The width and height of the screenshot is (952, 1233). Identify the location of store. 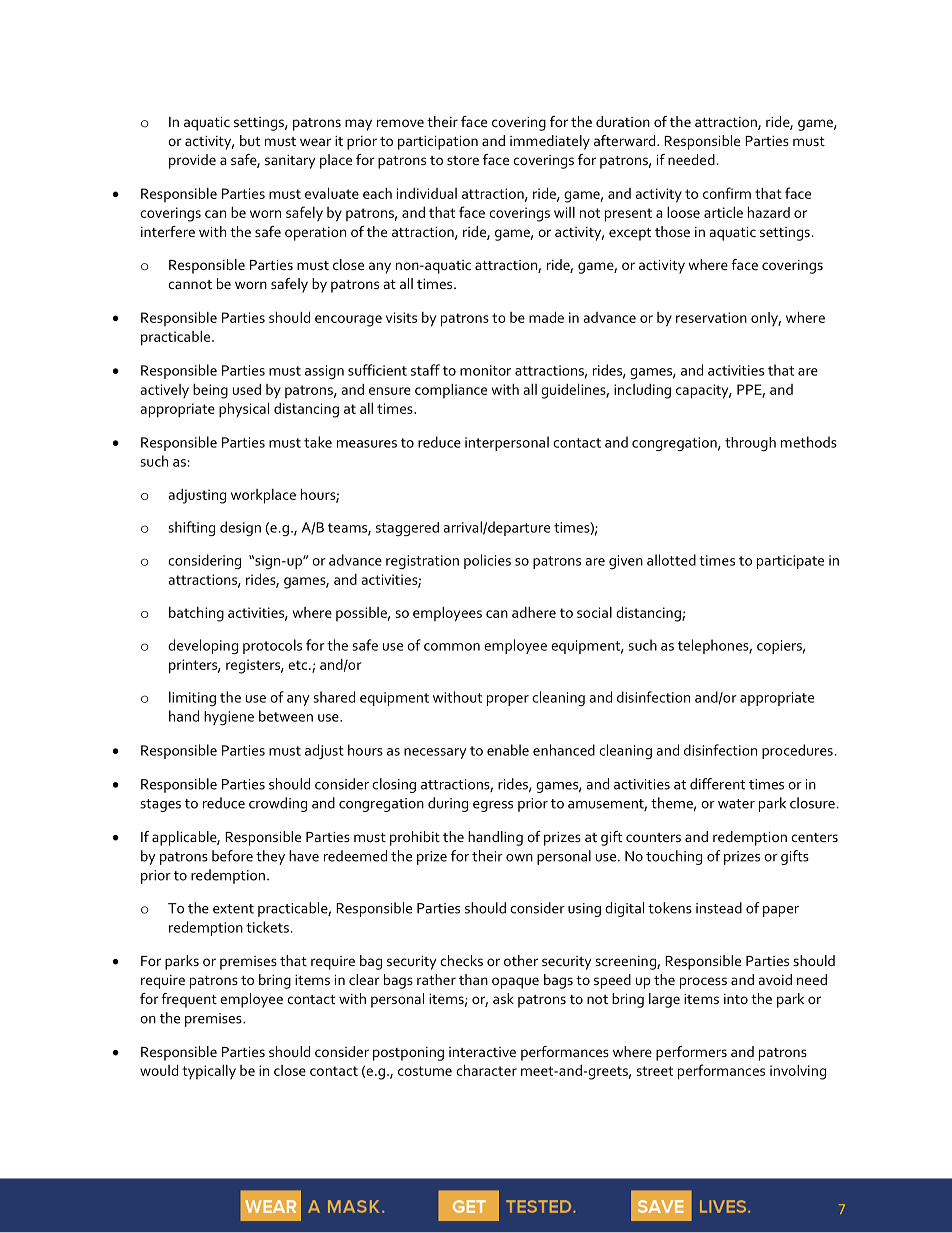
(463, 160).
